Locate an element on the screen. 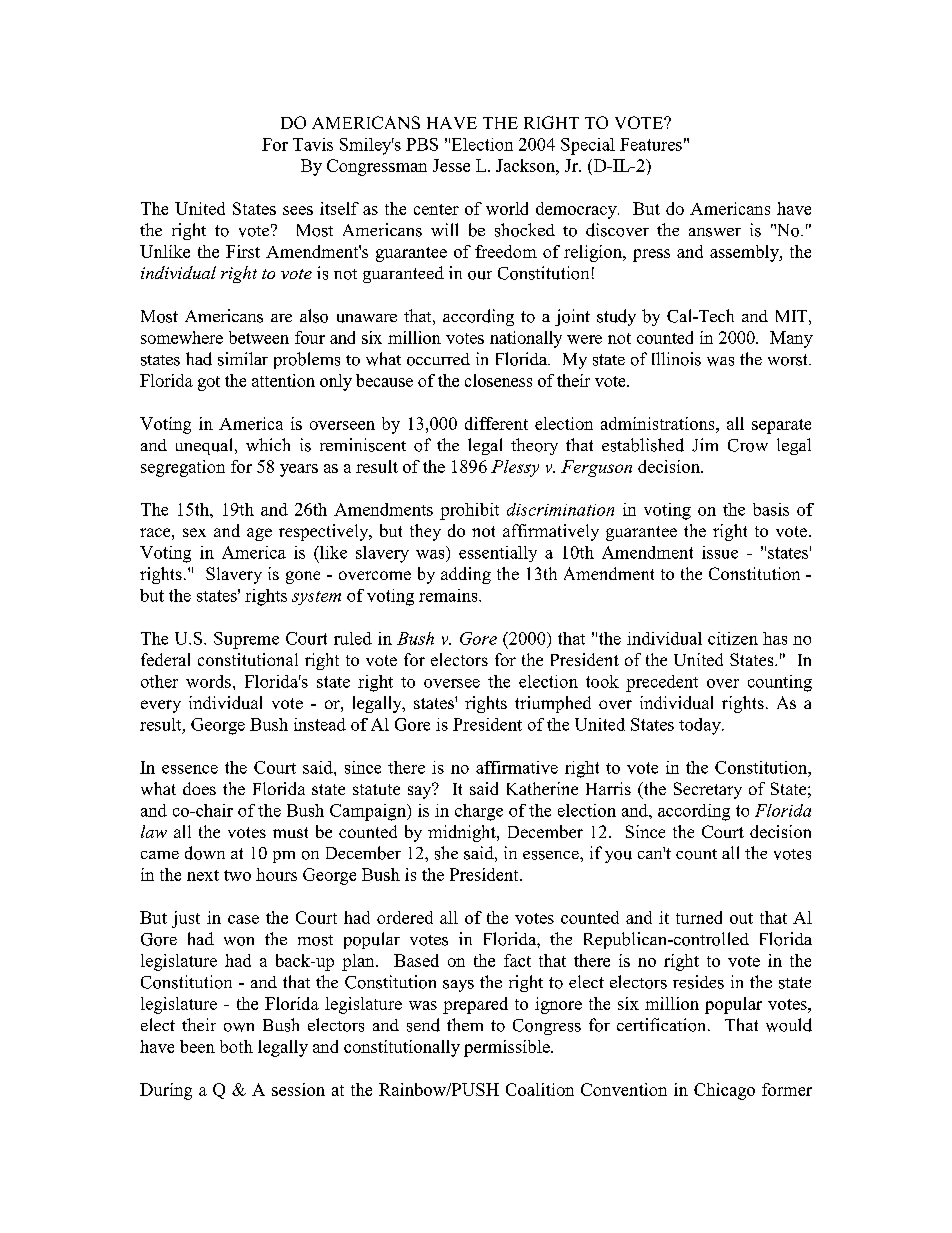 The width and height of the screenshot is (952, 1233). citizen is located at coordinates (733, 638).
